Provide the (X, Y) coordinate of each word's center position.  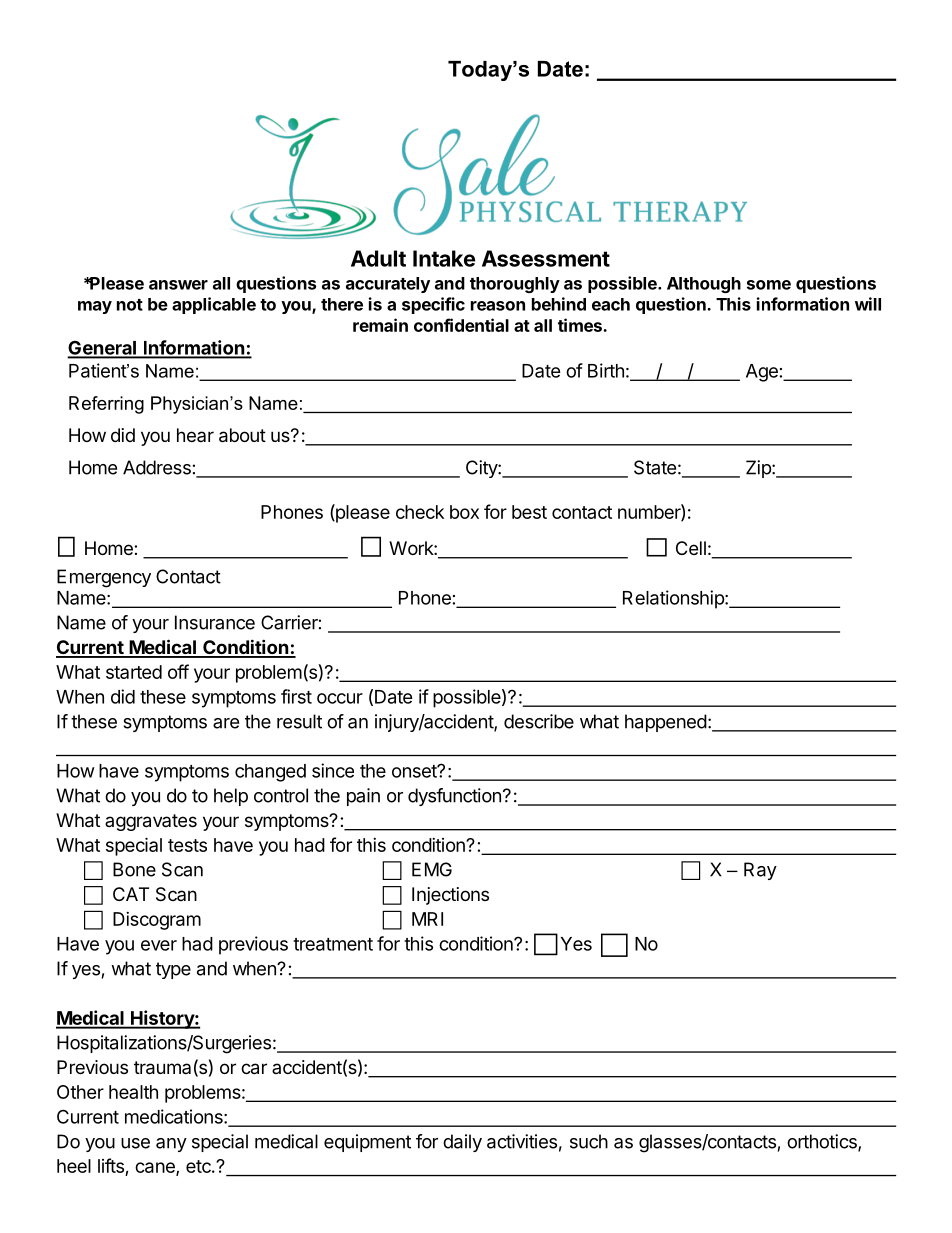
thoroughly (515, 285)
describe (539, 721)
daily (462, 1143)
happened (666, 723)
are (226, 723)
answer (178, 285)
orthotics (823, 1142)
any (171, 1145)
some (769, 285)
